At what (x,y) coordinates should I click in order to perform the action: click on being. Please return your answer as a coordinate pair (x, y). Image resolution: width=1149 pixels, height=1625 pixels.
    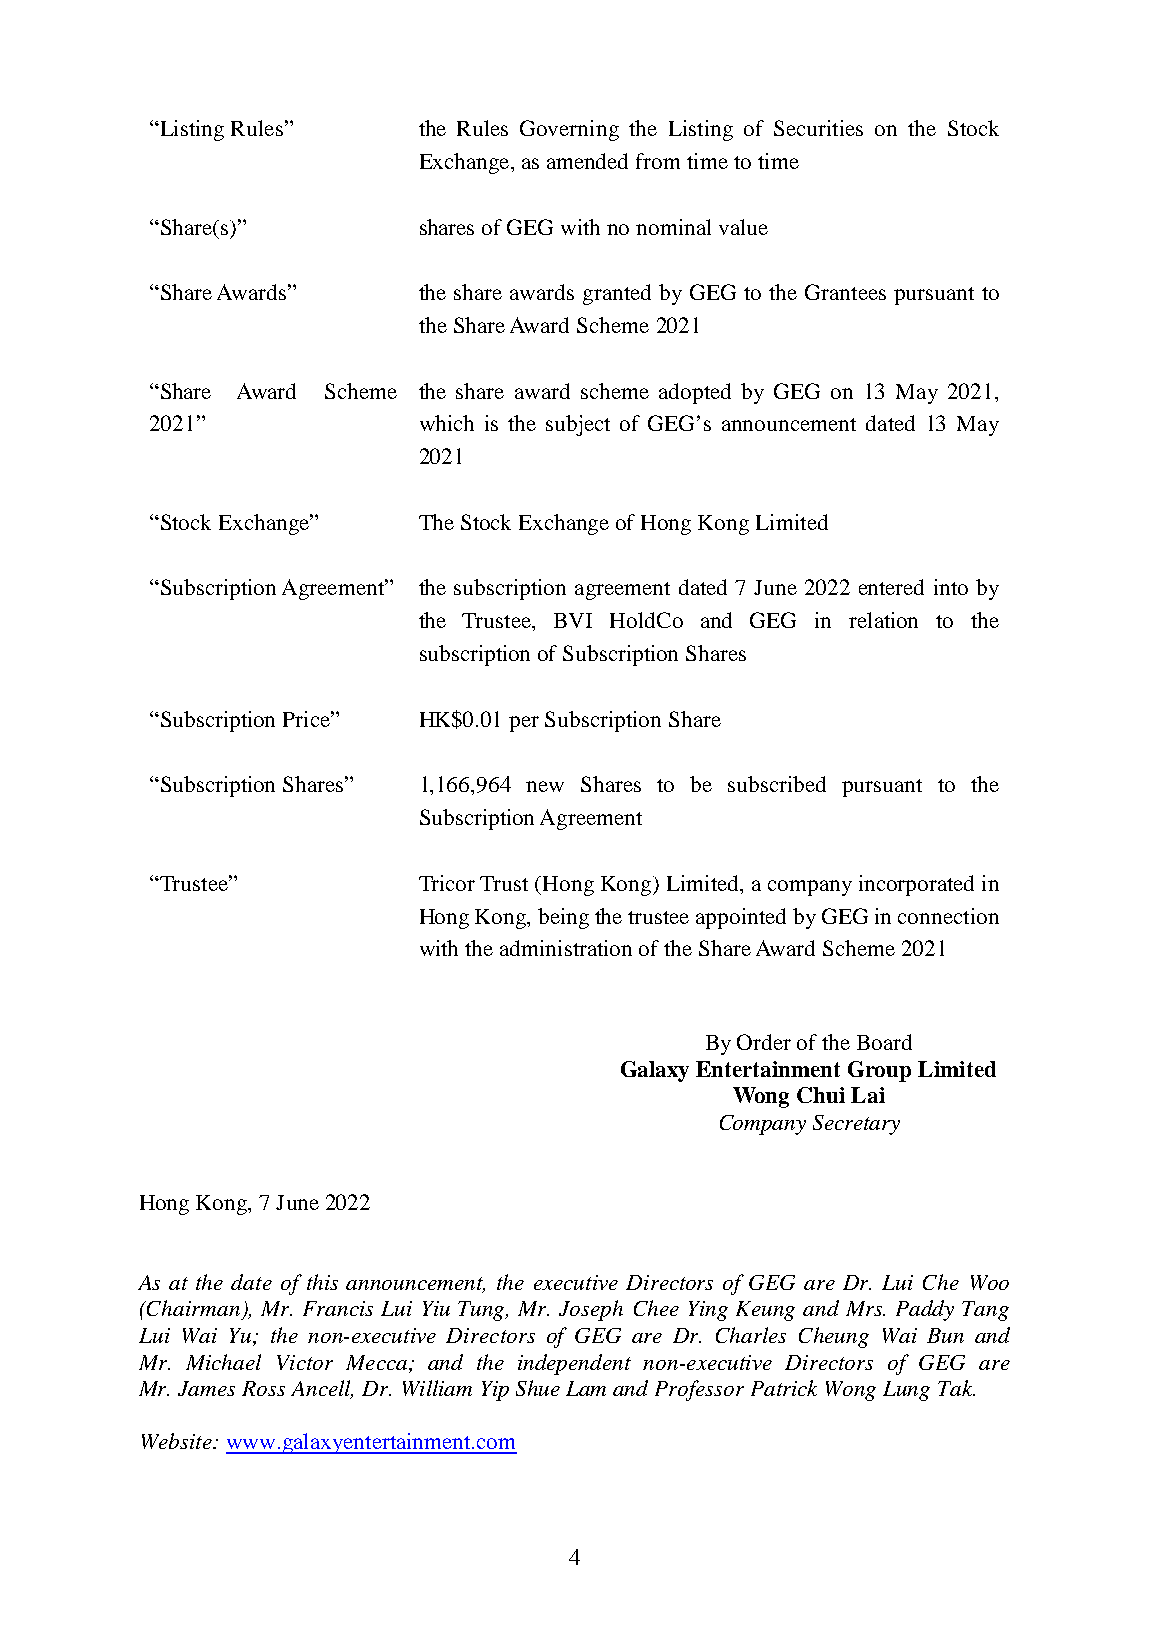
    Looking at the image, I should click on (563, 918).
